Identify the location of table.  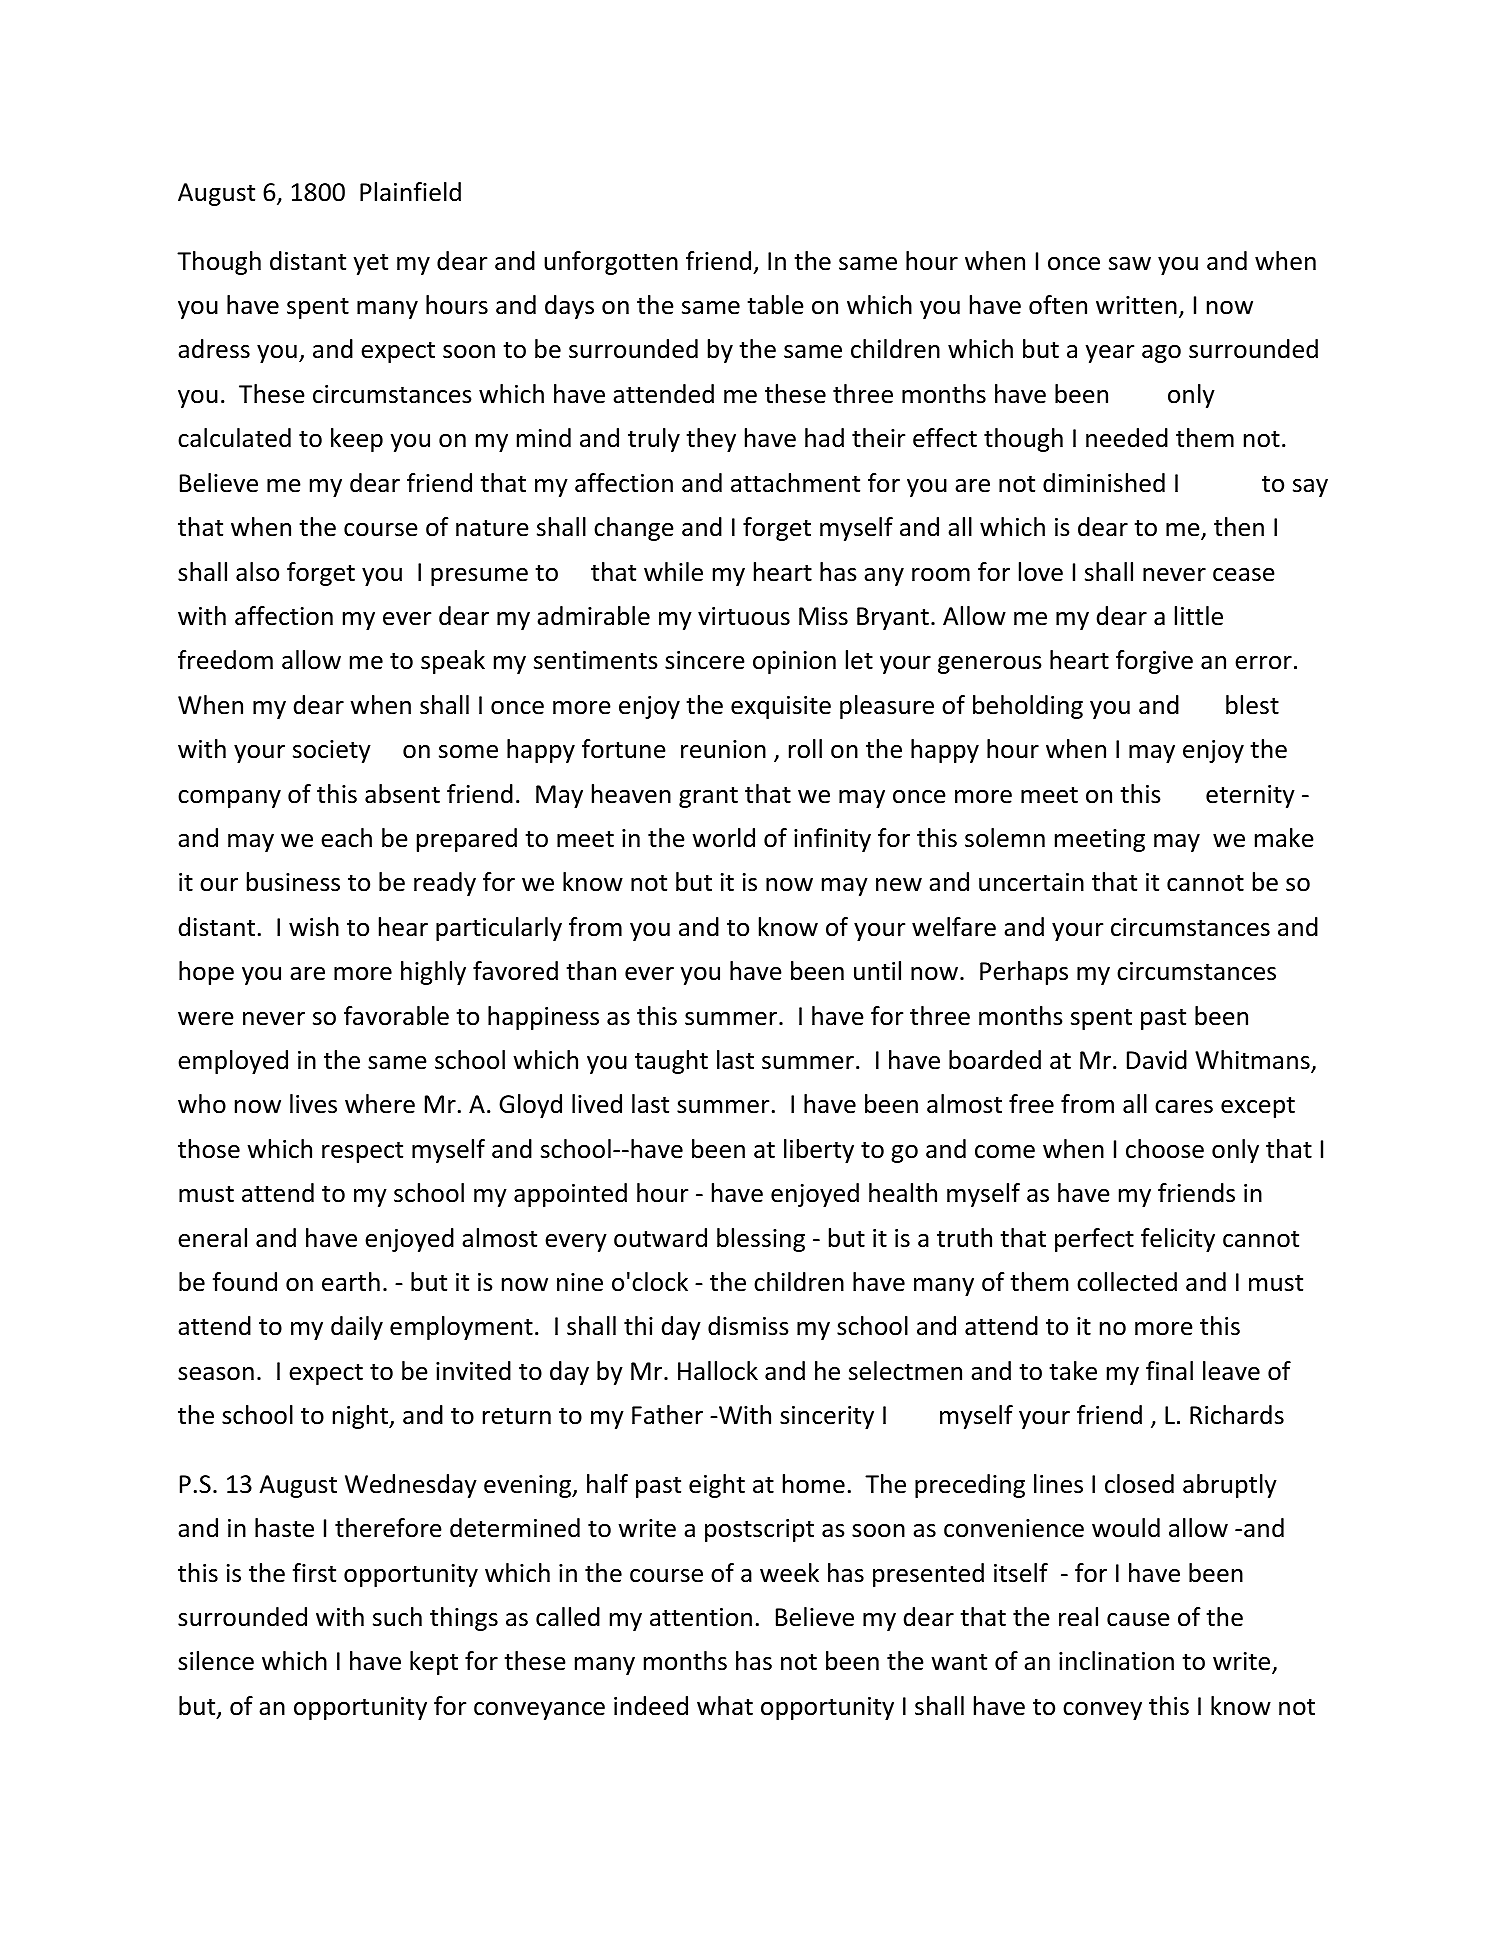
(775, 305).
